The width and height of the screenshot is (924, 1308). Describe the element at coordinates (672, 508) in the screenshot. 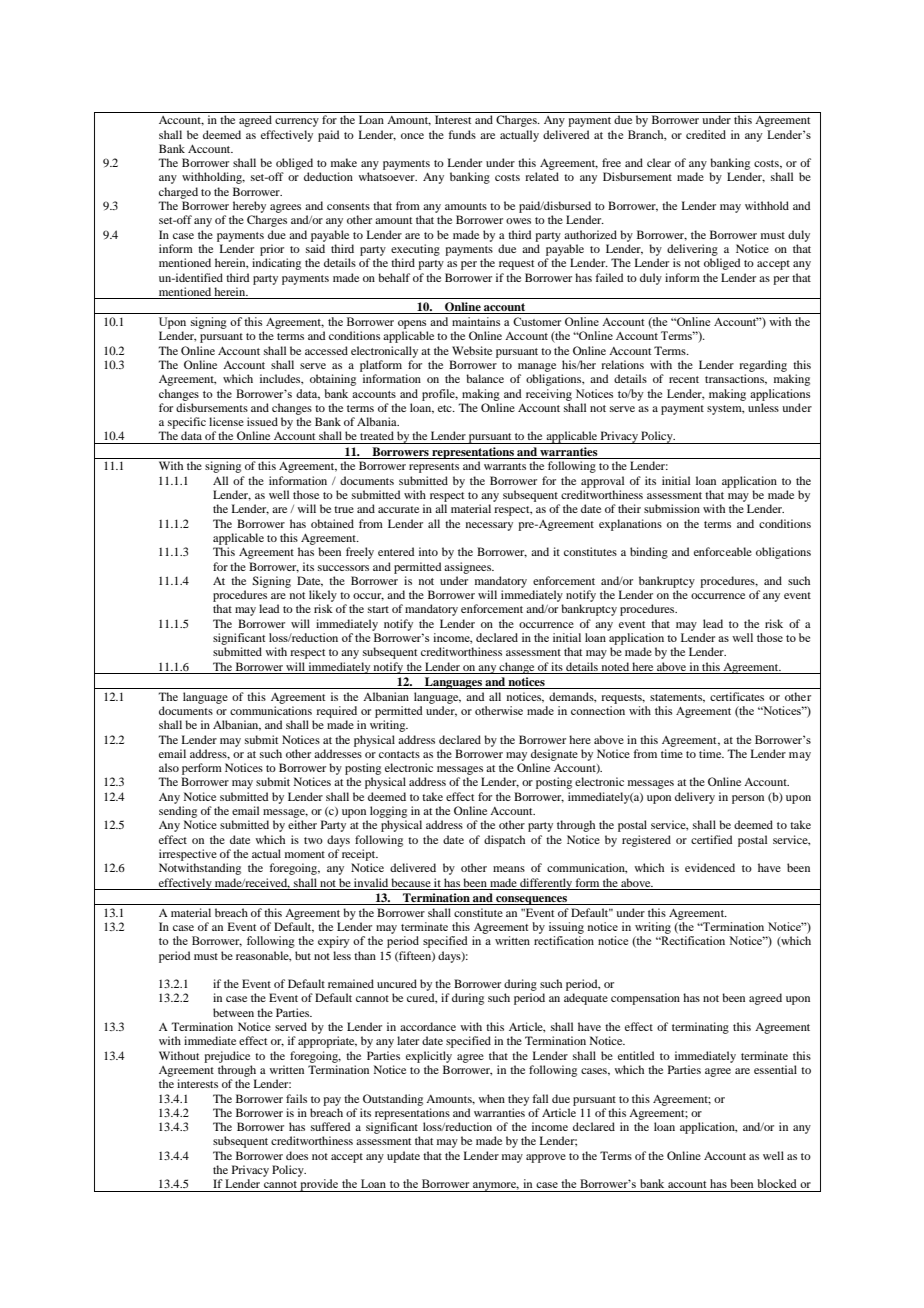

I see `submission` at that location.
